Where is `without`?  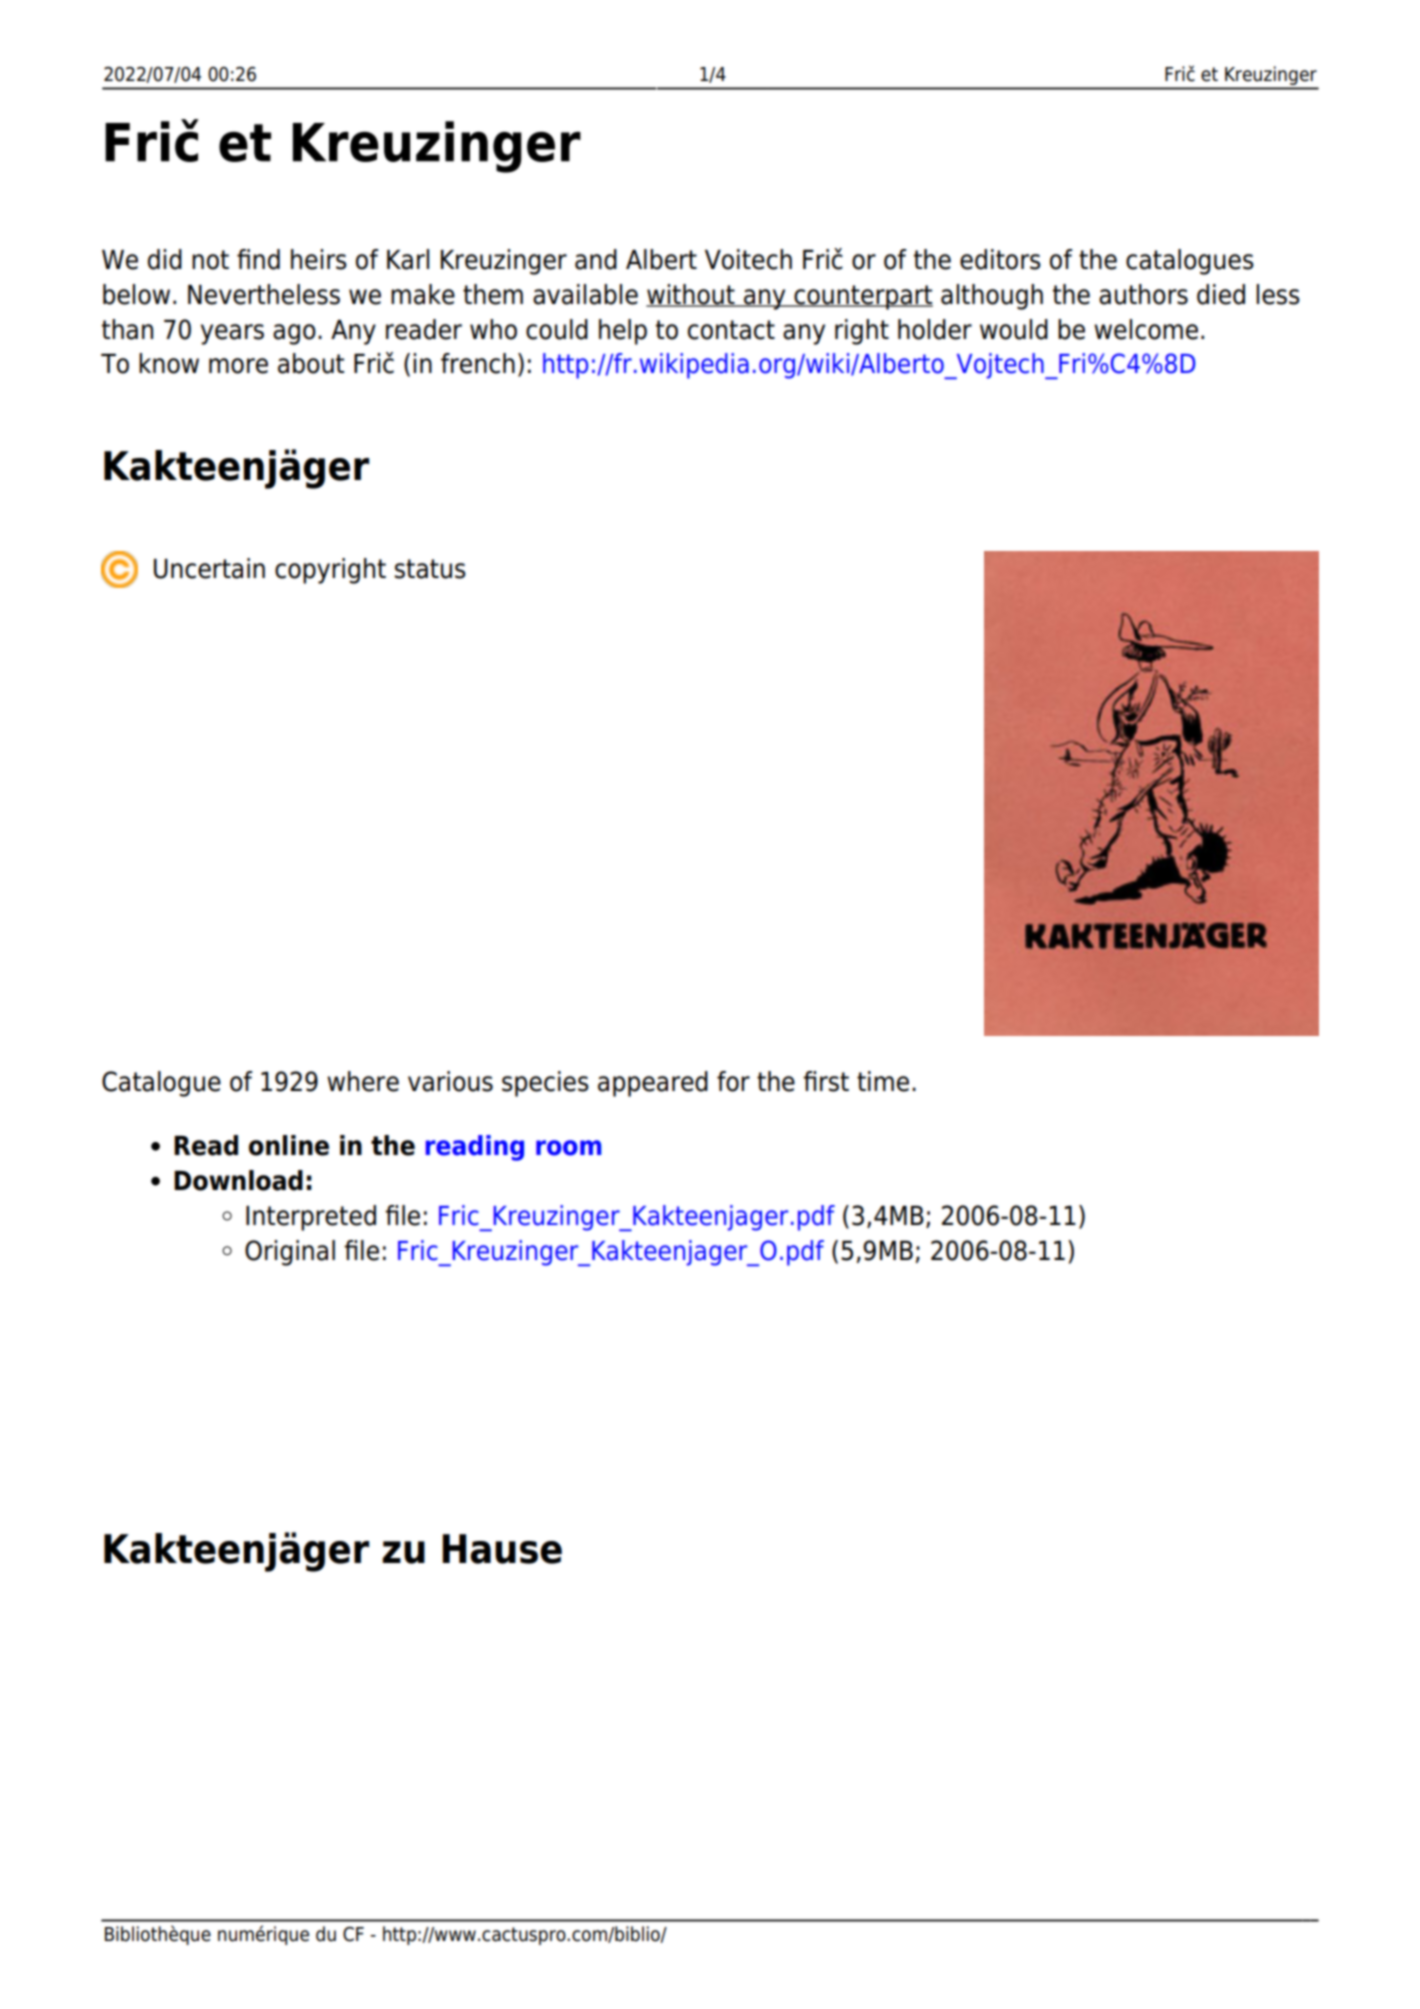
without is located at coordinates (691, 295).
